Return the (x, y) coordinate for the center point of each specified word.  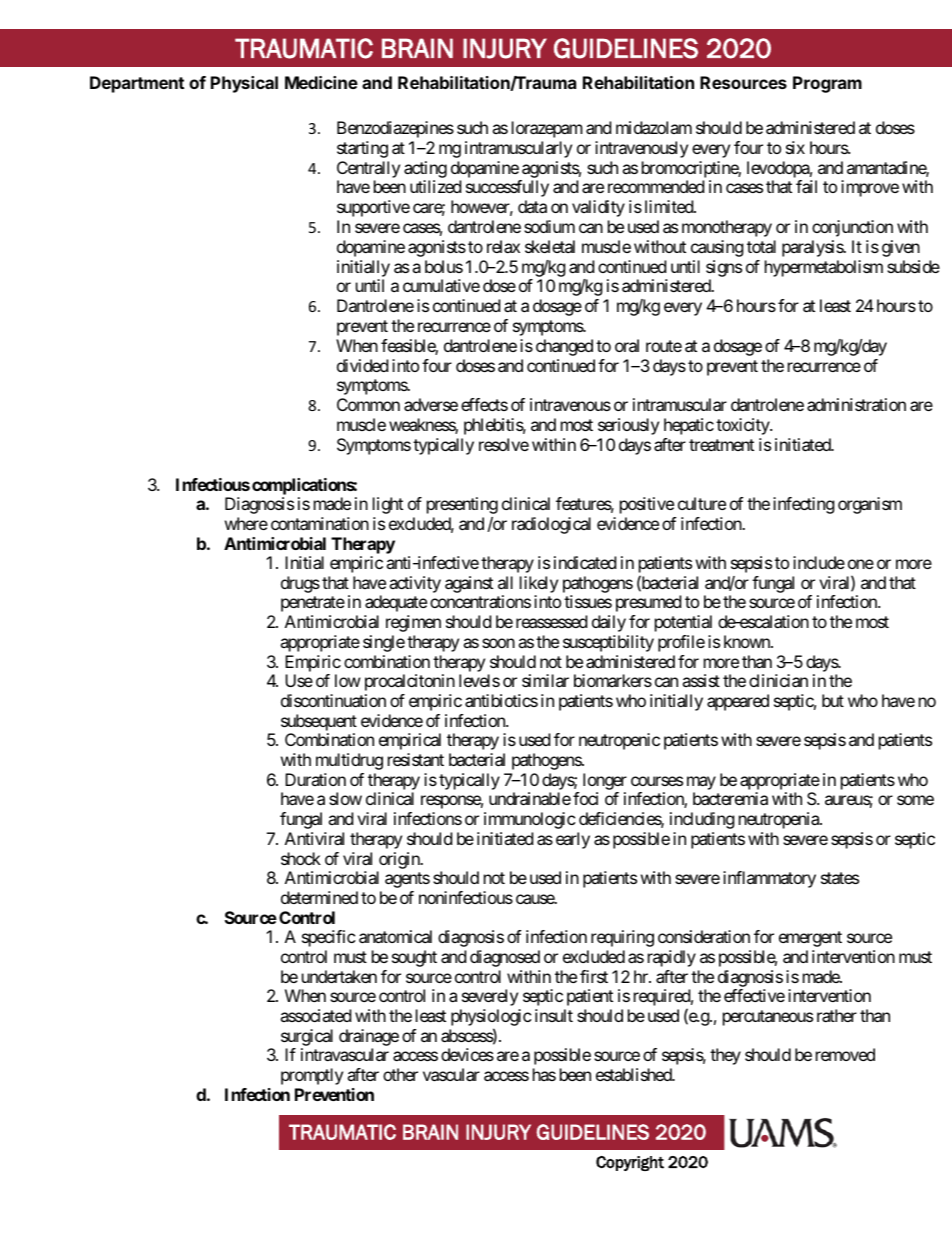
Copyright (630, 1163)
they (725, 1056)
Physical (244, 84)
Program (827, 84)
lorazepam (547, 129)
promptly (312, 1076)
